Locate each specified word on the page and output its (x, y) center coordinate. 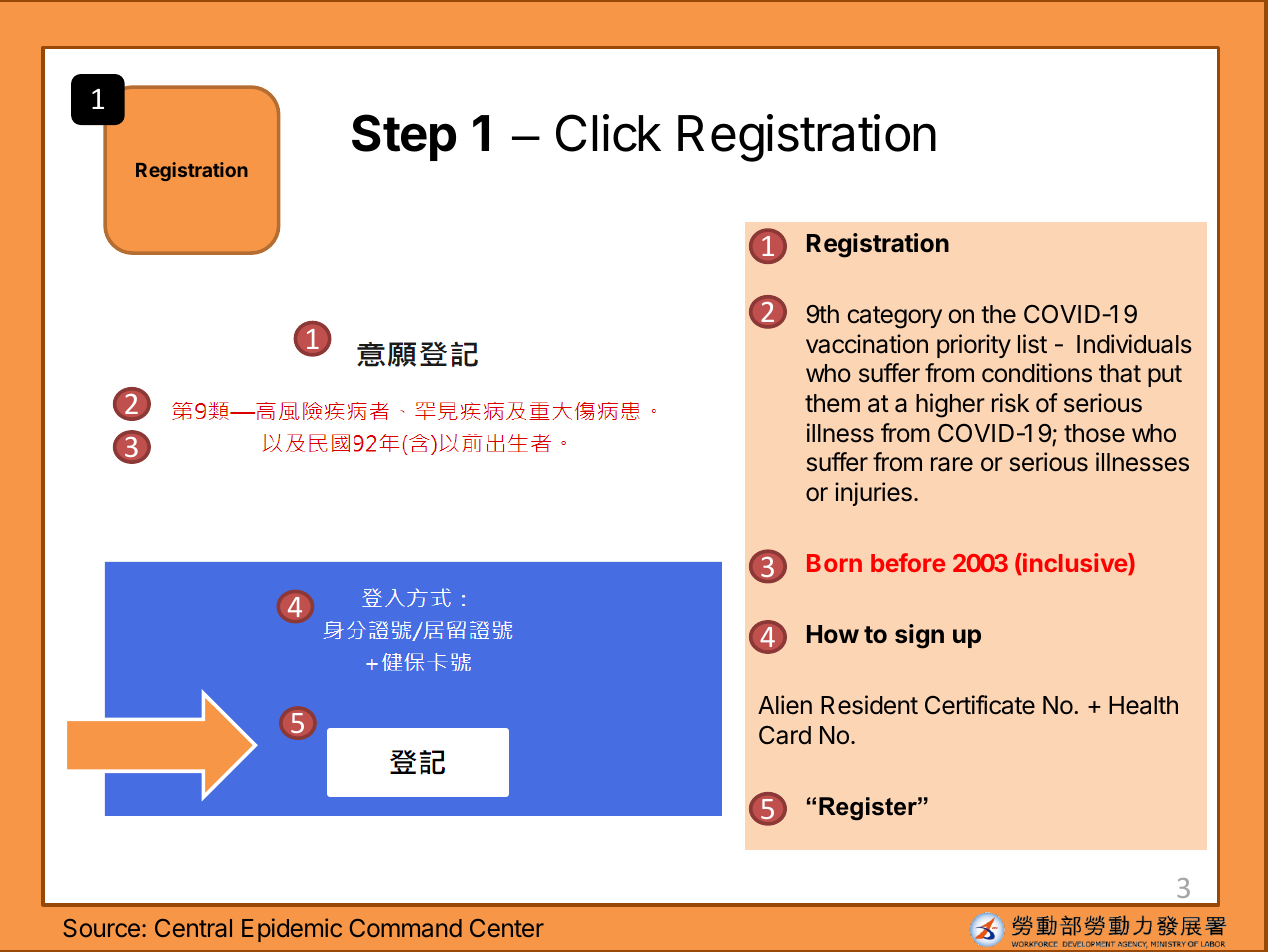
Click (608, 133)
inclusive (1075, 564)
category (895, 317)
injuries (873, 494)
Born (834, 563)
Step (404, 137)
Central (193, 928)
